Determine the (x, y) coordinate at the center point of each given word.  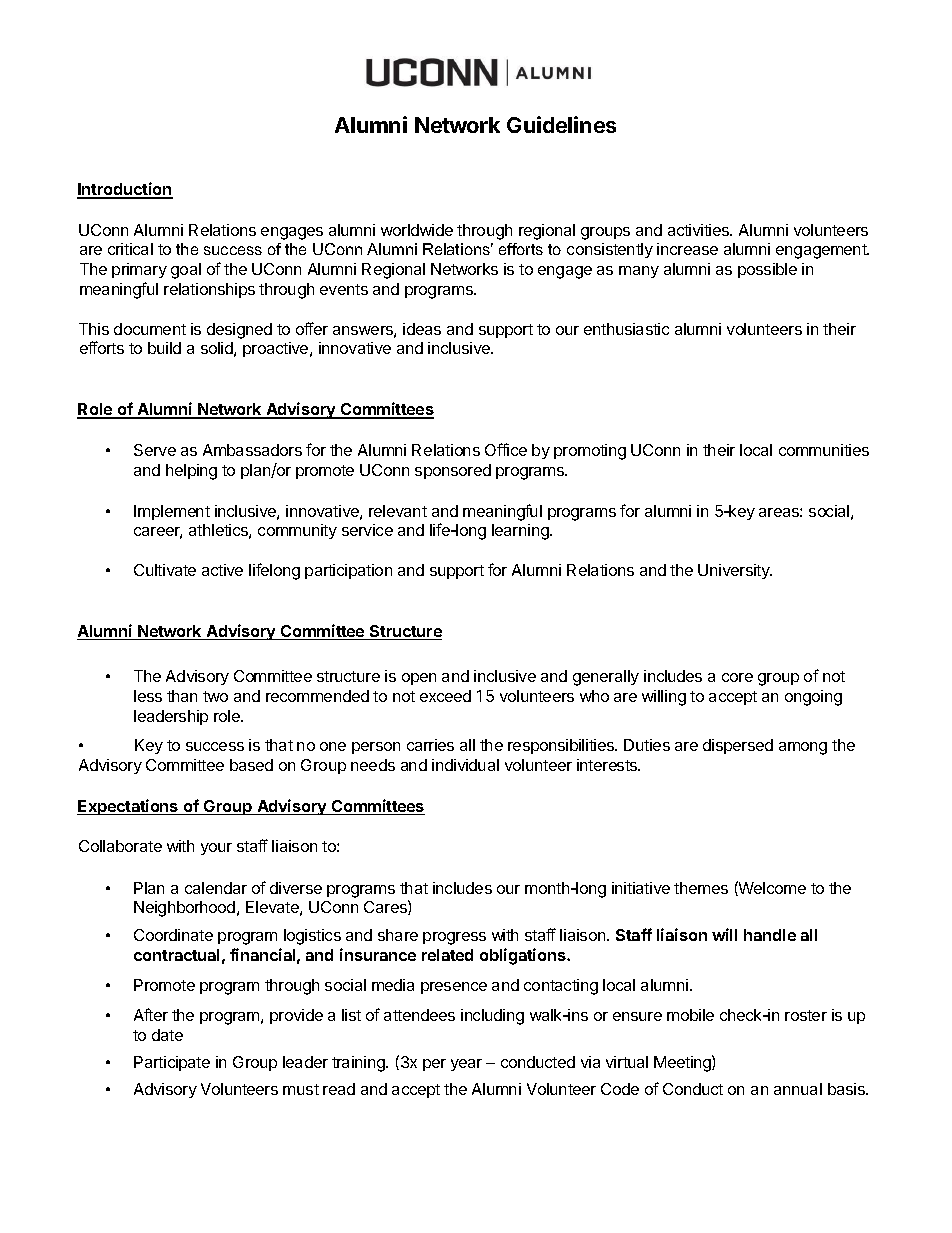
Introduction (125, 190)
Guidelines (561, 124)
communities (824, 450)
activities (700, 230)
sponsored (453, 471)
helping (191, 472)
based (251, 765)
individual (465, 765)
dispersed (738, 746)
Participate (172, 1063)
